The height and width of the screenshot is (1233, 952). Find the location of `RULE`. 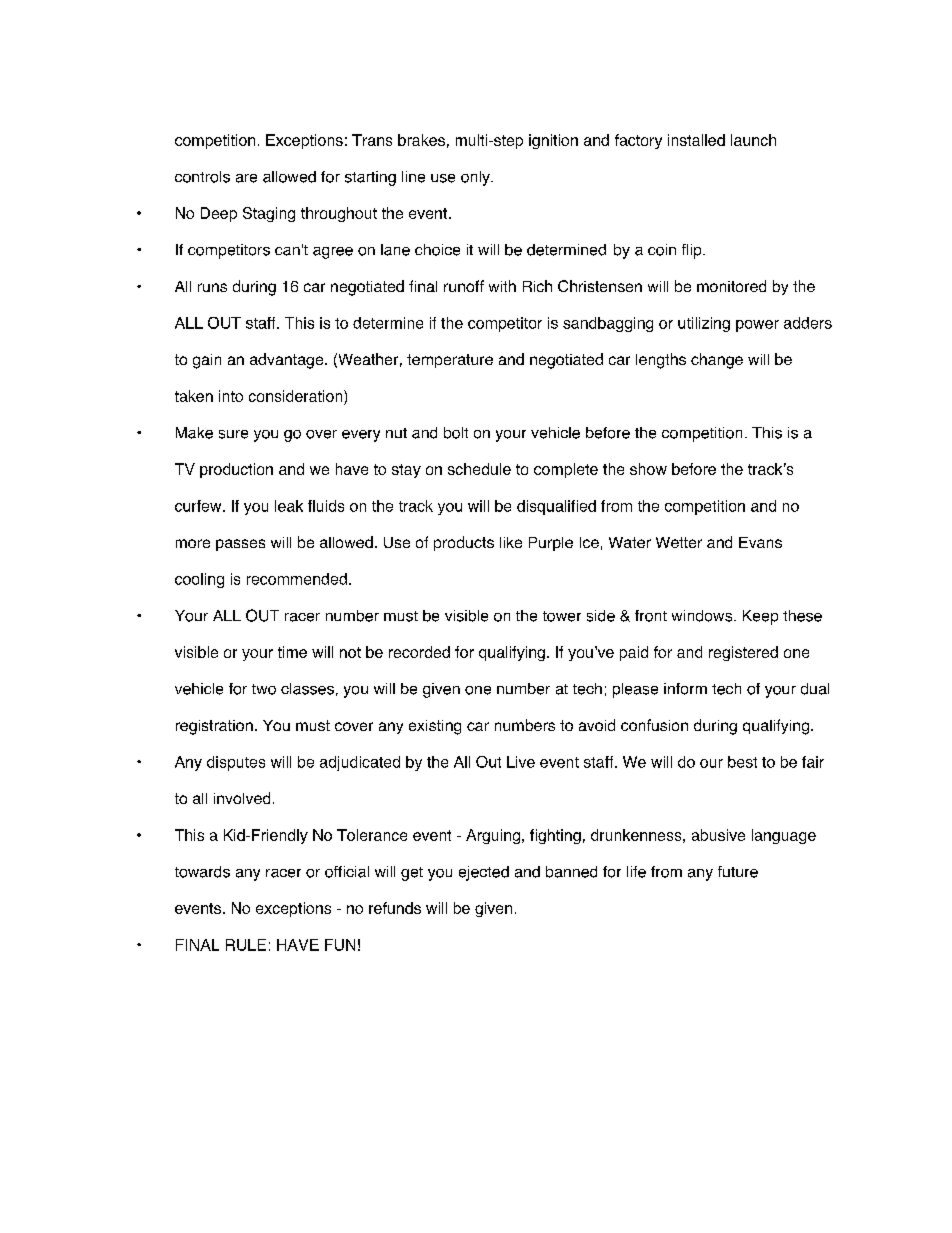

RULE is located at coordinates (246, 945).
